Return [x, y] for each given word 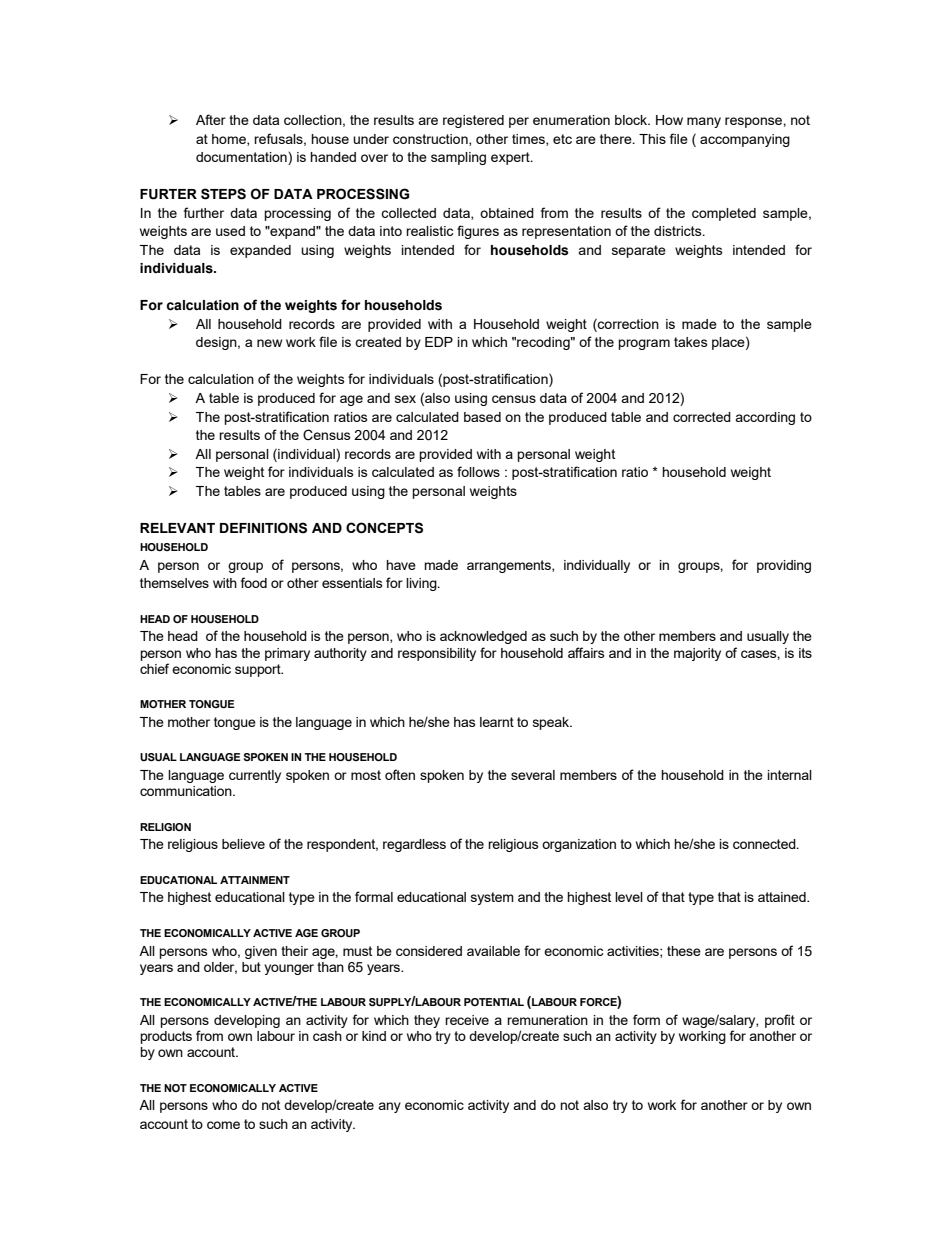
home [230, 140]
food [254, 582]
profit [780, 1021]
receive [467, 1020]
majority [697, 654]
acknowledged [483, 637]
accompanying [745, 140]
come [223, 1125]
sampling [458, 158]
